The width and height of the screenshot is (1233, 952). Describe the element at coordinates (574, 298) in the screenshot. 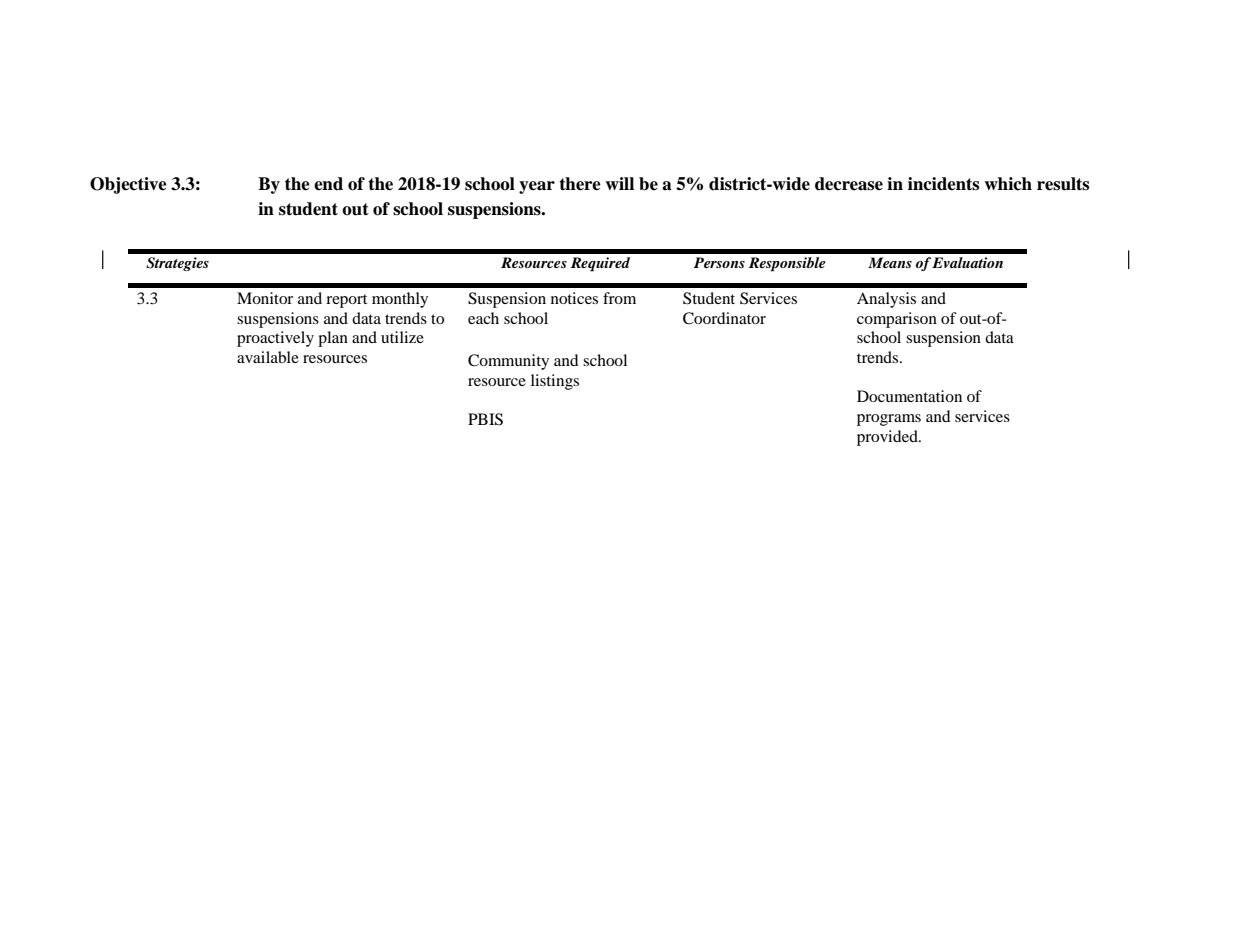

I see `notices` at that location.
